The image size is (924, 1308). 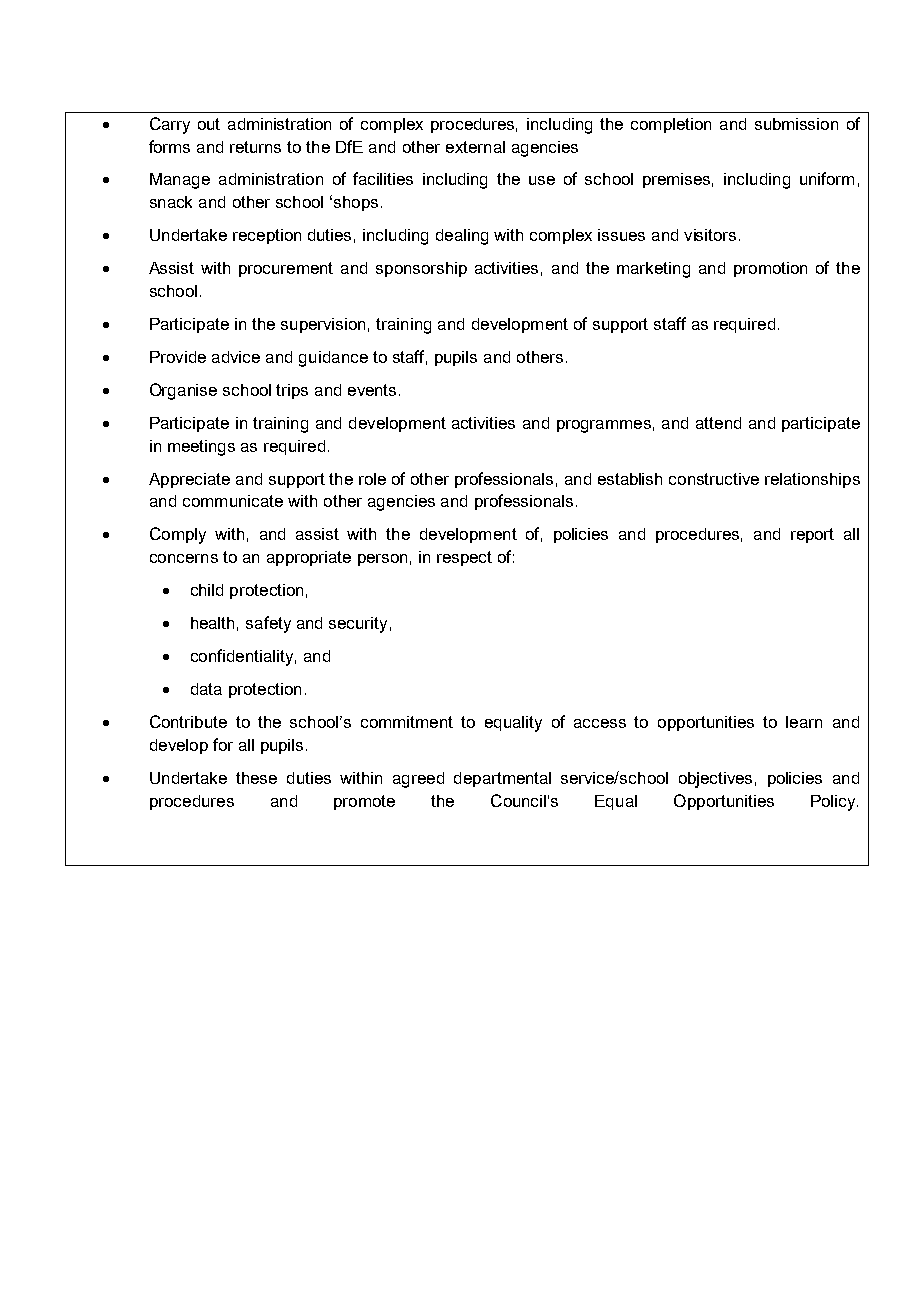 I want to click on report, so click(x=812, y=535).
